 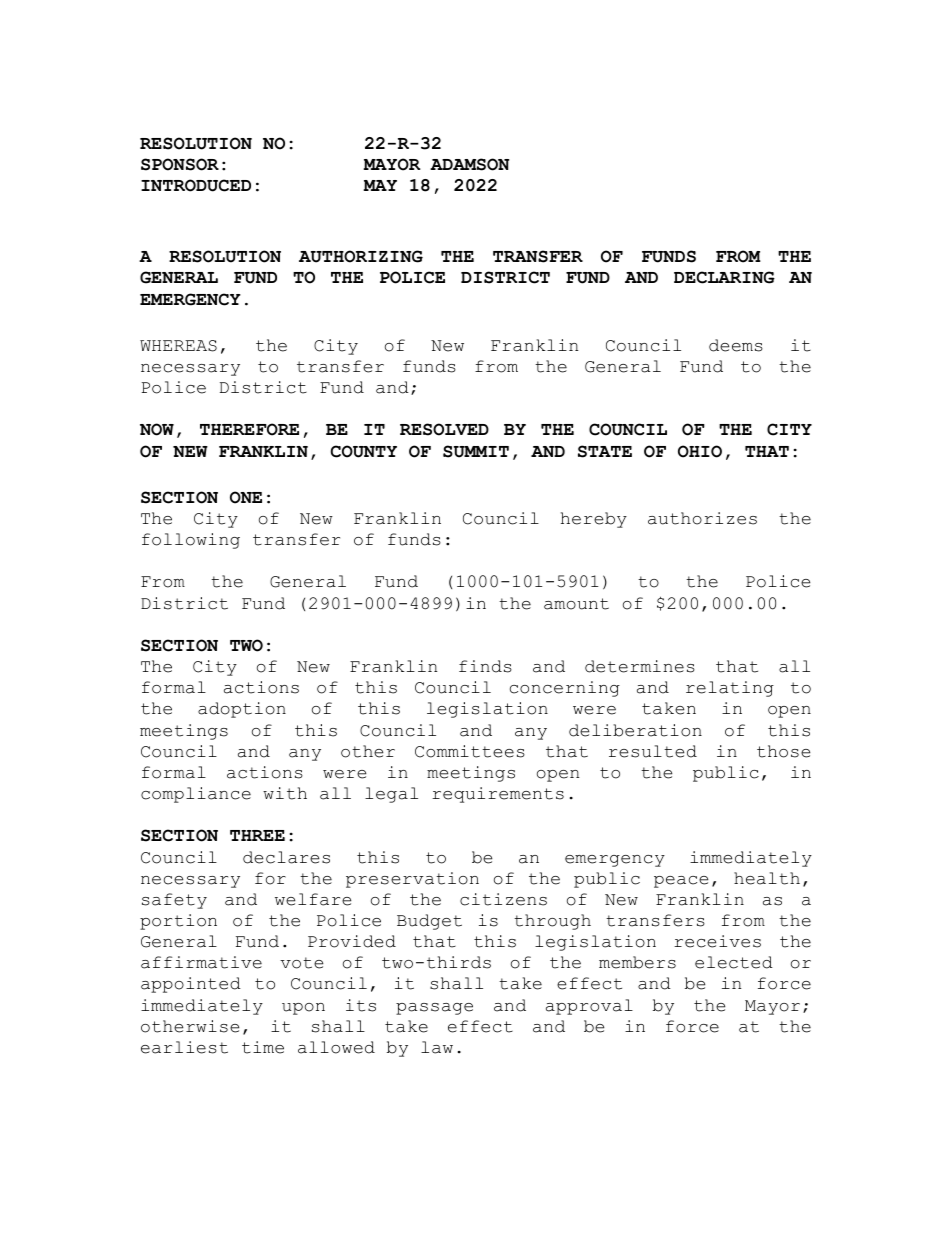 I want to click on peace, so click(x=681, y=882).
